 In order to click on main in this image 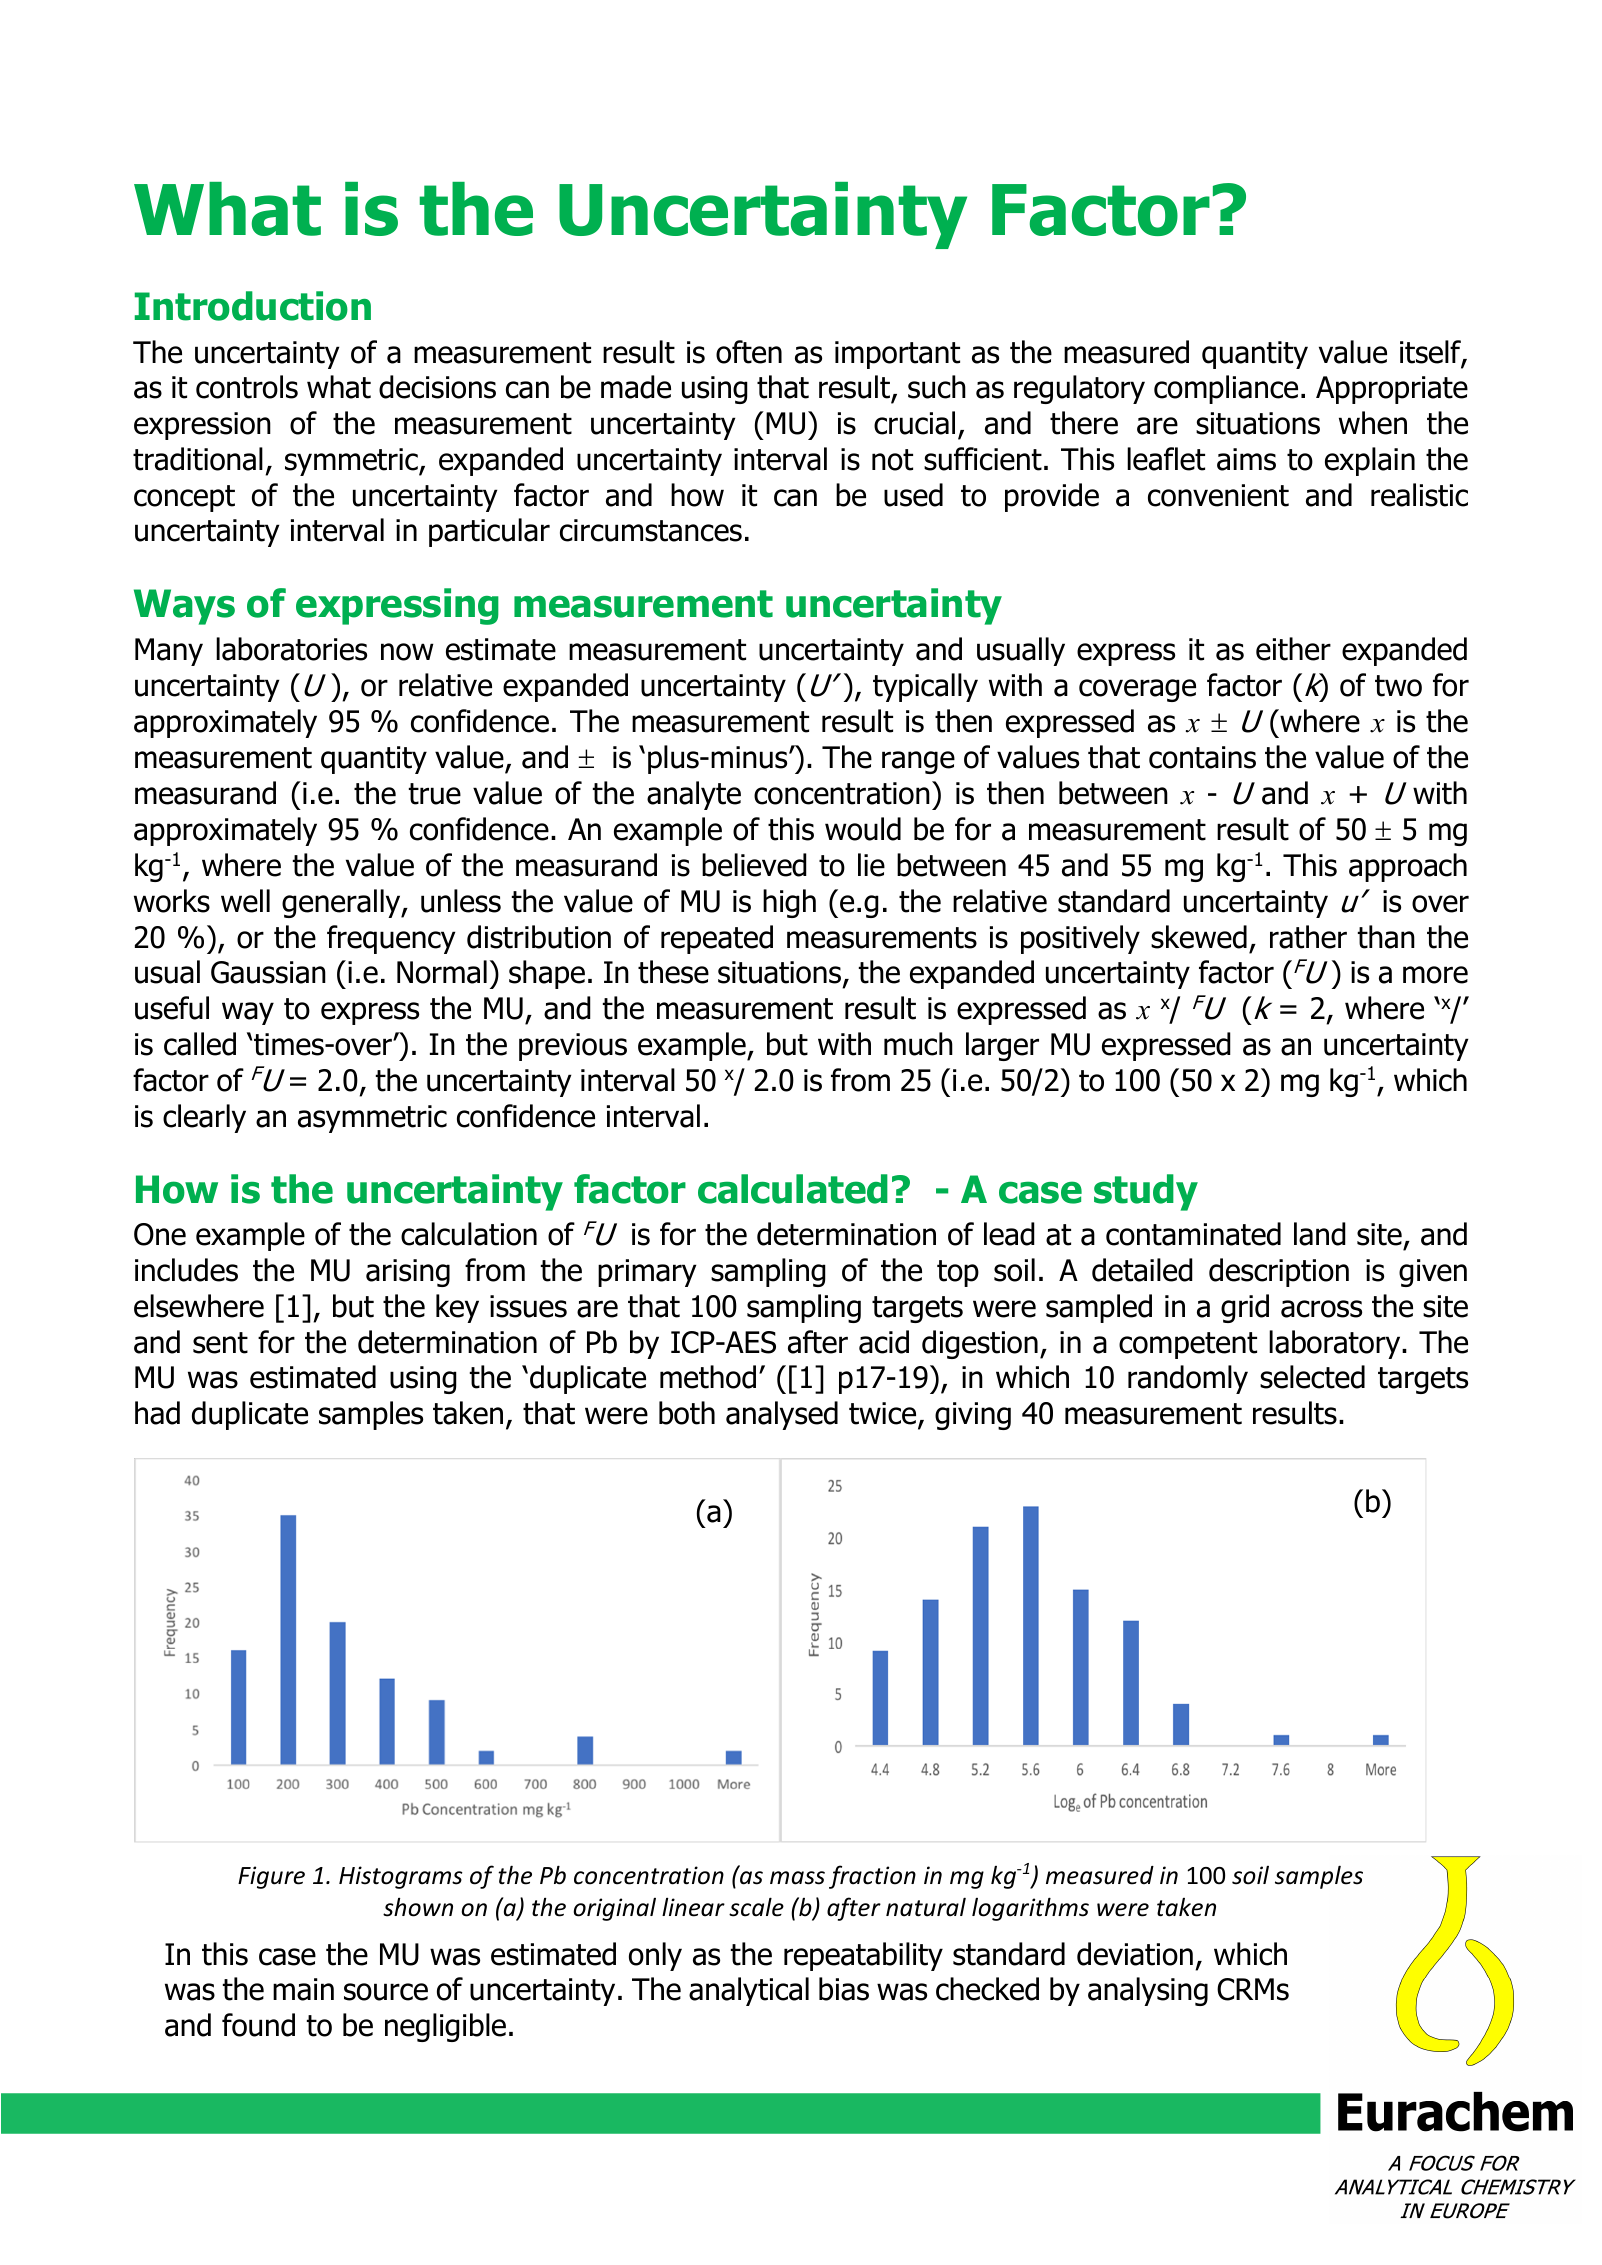, I will do `click(303, 1989)`.
